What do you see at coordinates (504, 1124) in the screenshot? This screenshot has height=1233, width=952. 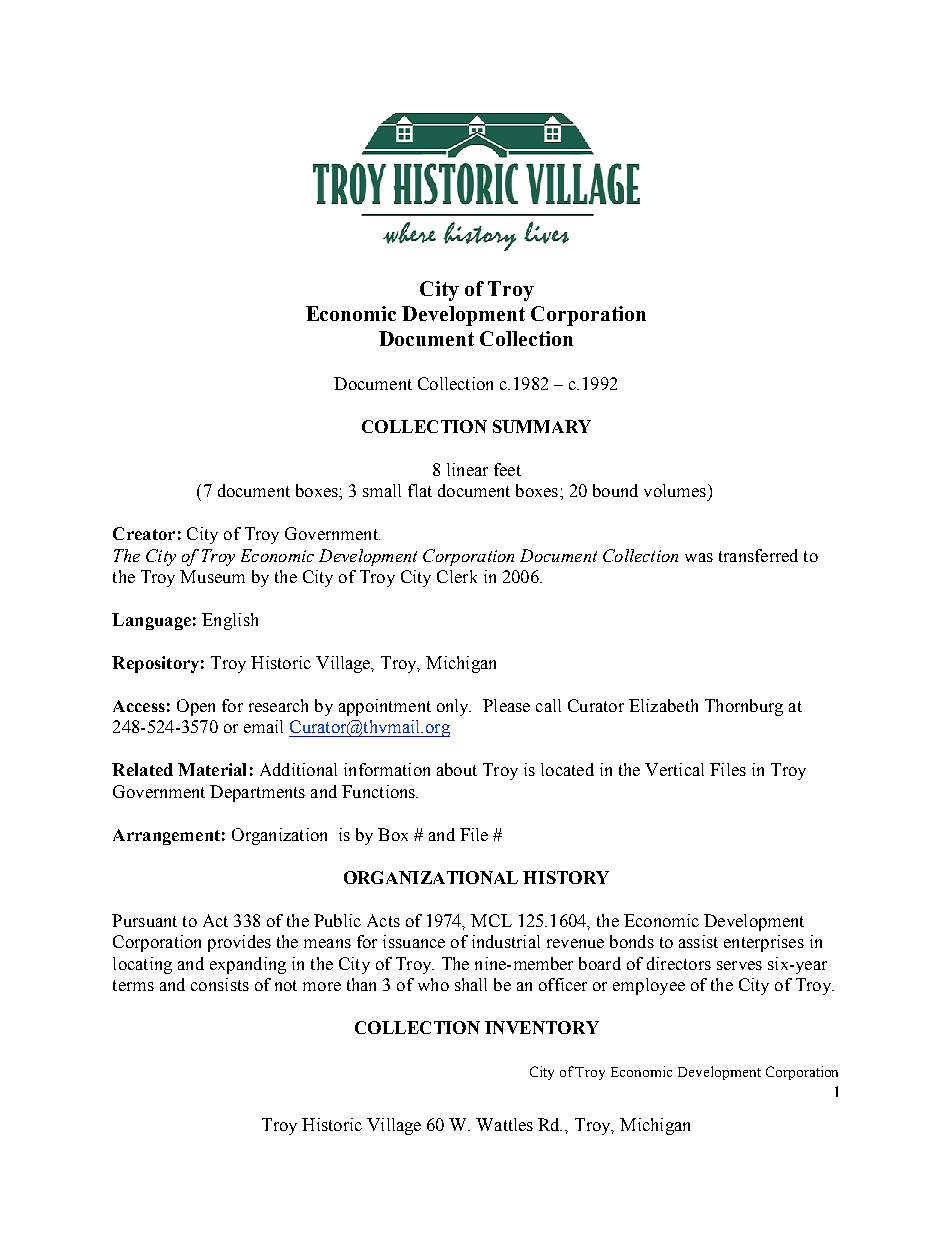 I see `Wattles` at bounding box center [504, 1124].
